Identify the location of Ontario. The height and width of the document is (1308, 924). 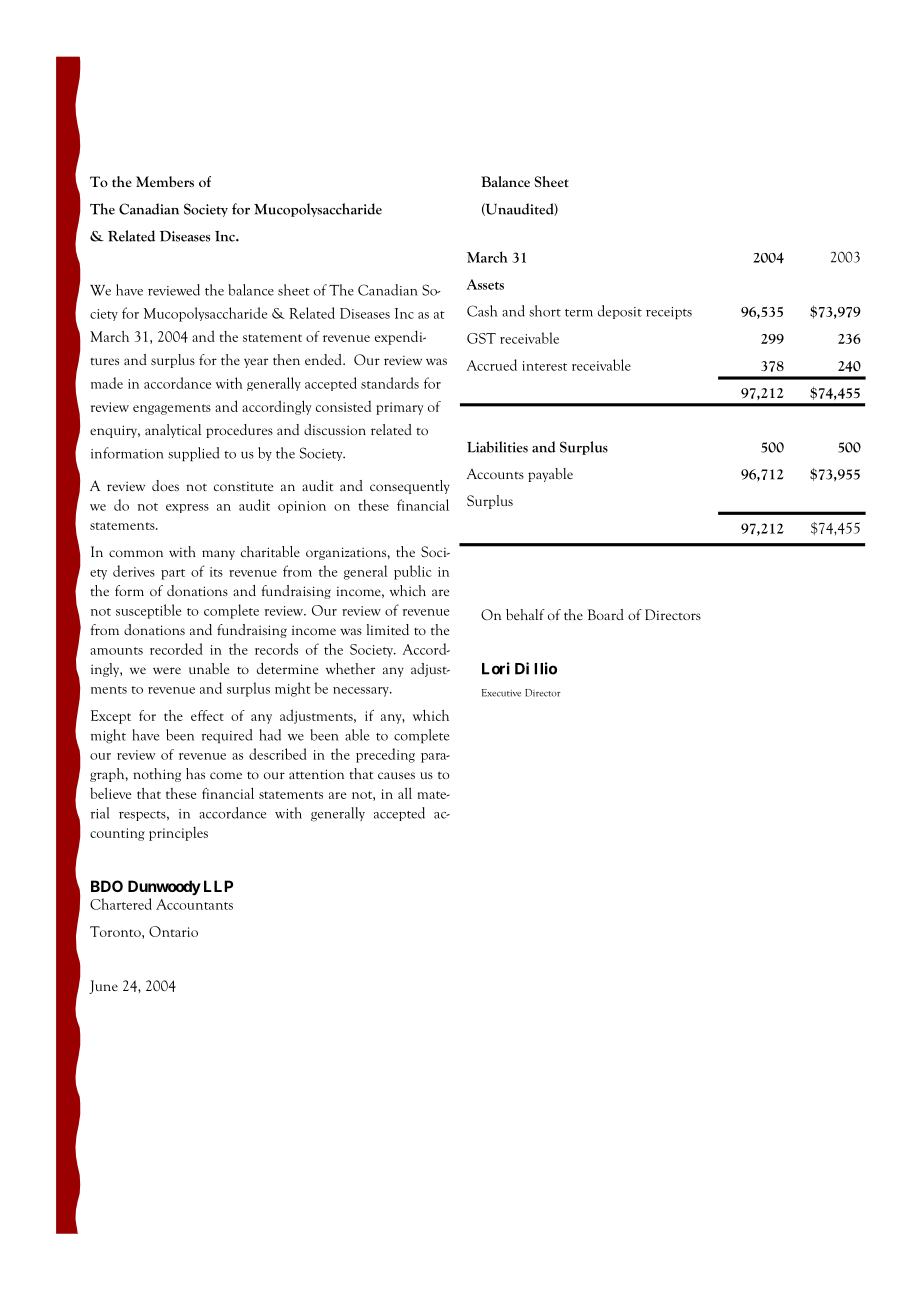
(173, 931).
